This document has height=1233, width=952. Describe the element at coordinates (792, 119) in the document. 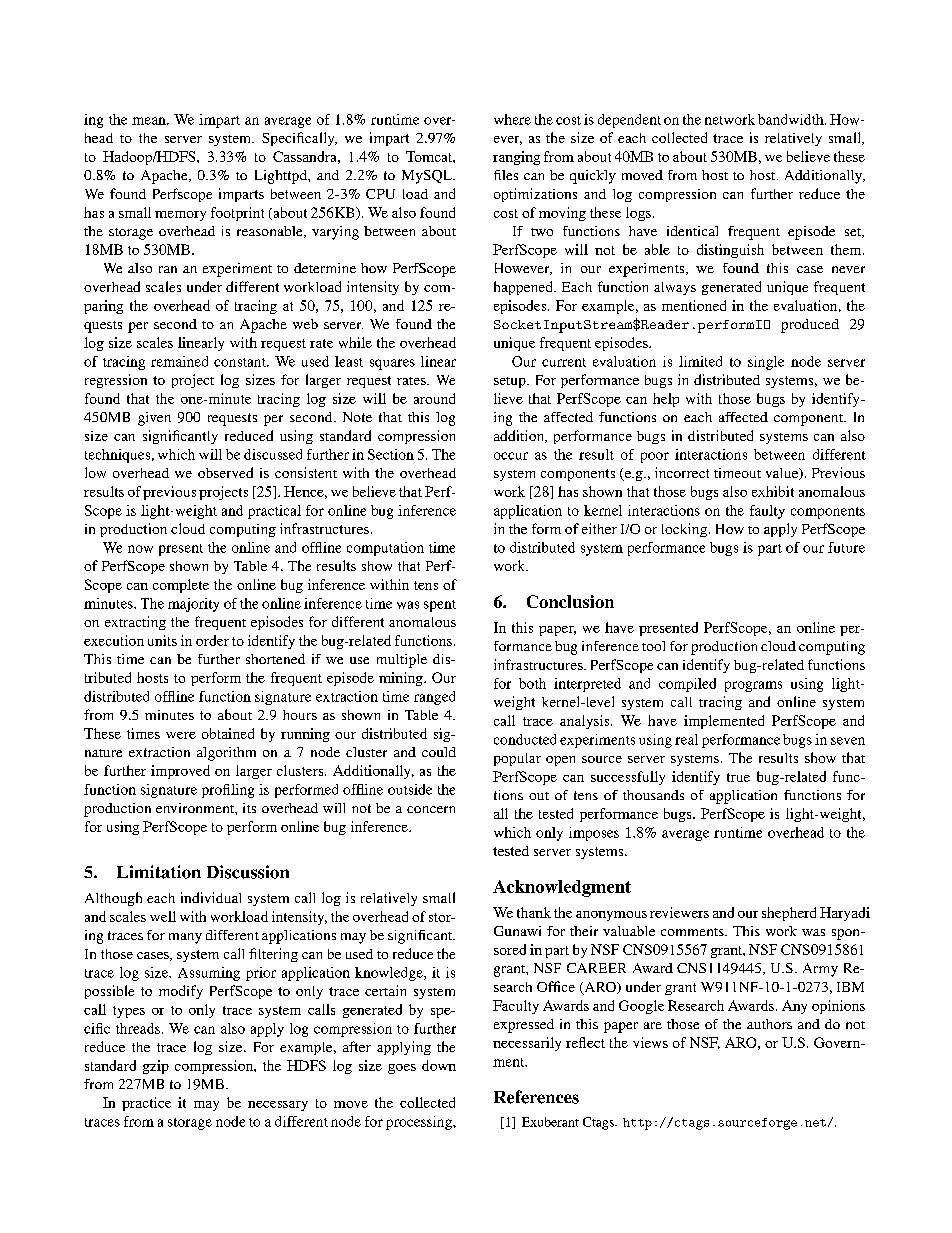

I see `bandwidth` at that location.
